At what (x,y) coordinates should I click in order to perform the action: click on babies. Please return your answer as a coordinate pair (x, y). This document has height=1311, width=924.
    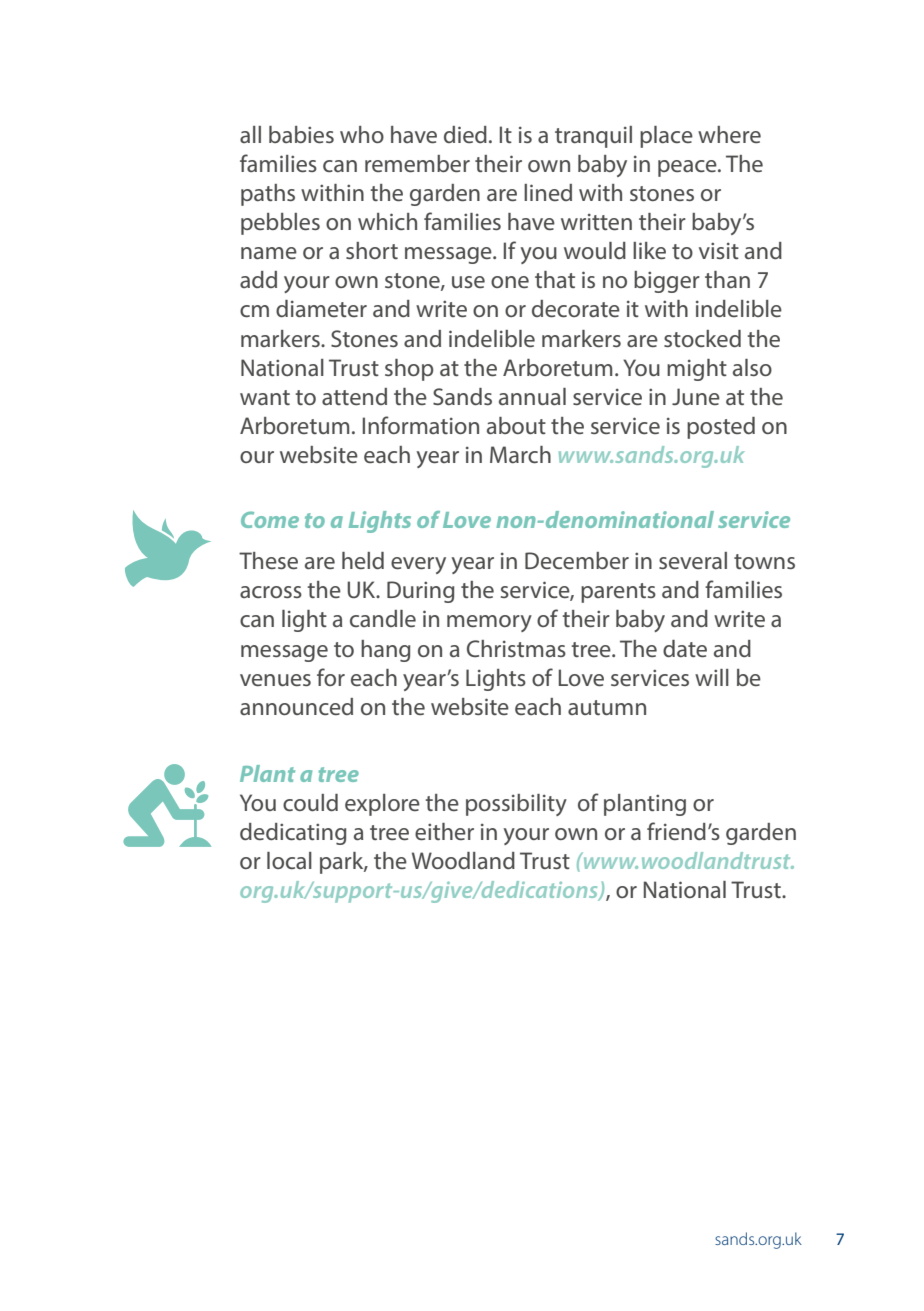
    Looking at the image, I should click on (301, 134).
